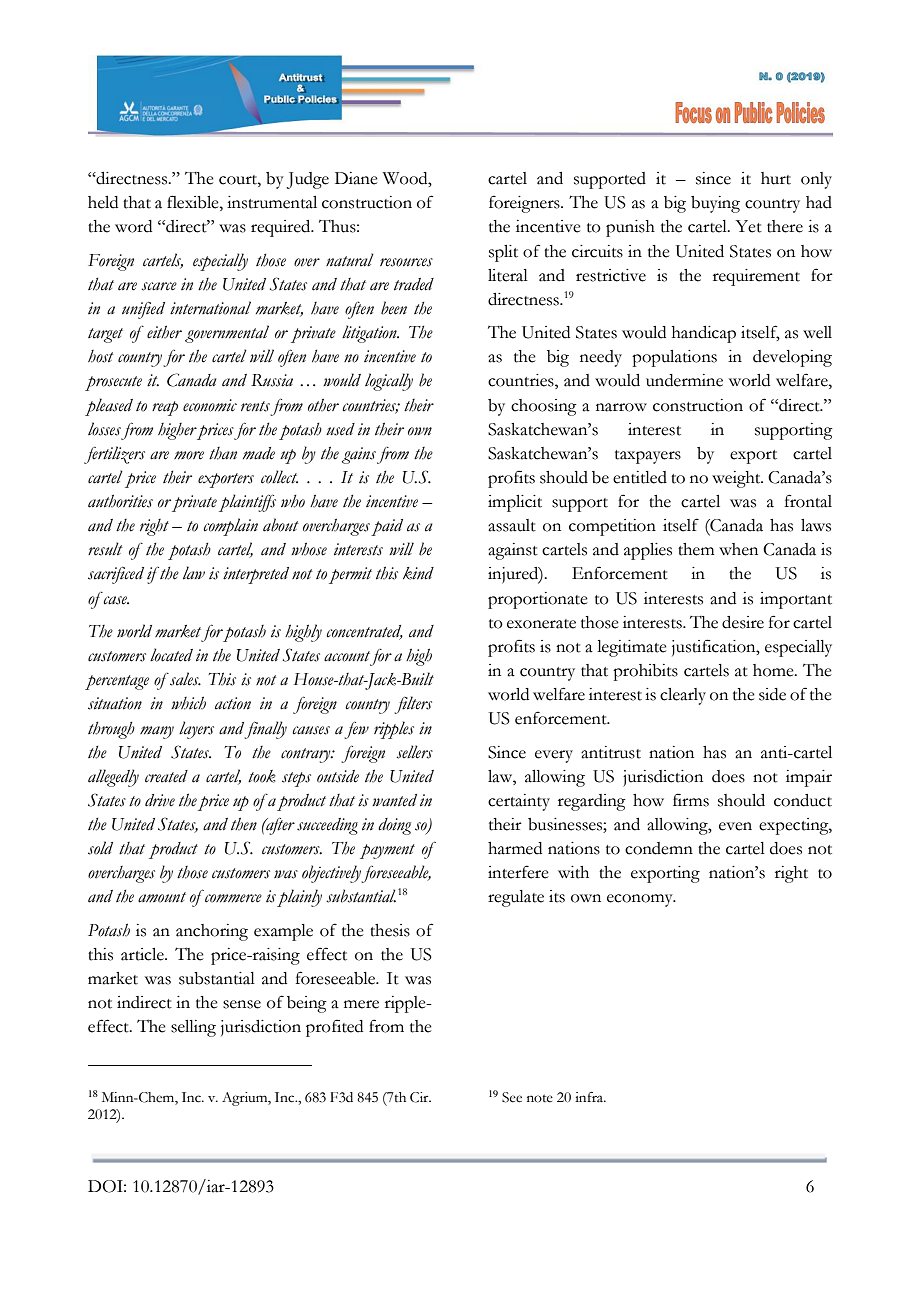 This screenshot has width=924, height=1308. Describe the element at coordinates (541, 624) in the screenshot. I see `exonerate` at that location.
